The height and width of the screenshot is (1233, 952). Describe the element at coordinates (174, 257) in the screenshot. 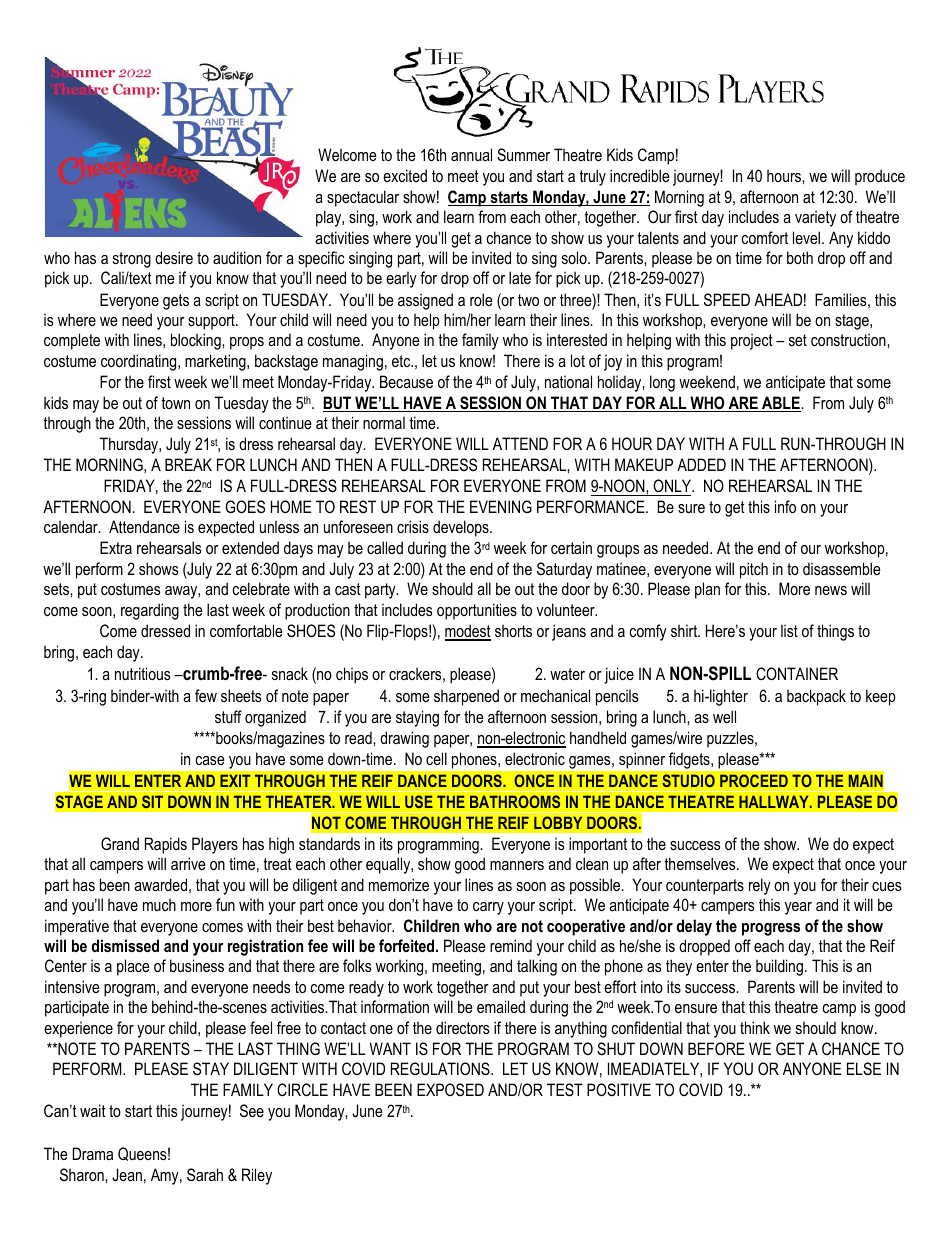

I see `desire` at that location.
